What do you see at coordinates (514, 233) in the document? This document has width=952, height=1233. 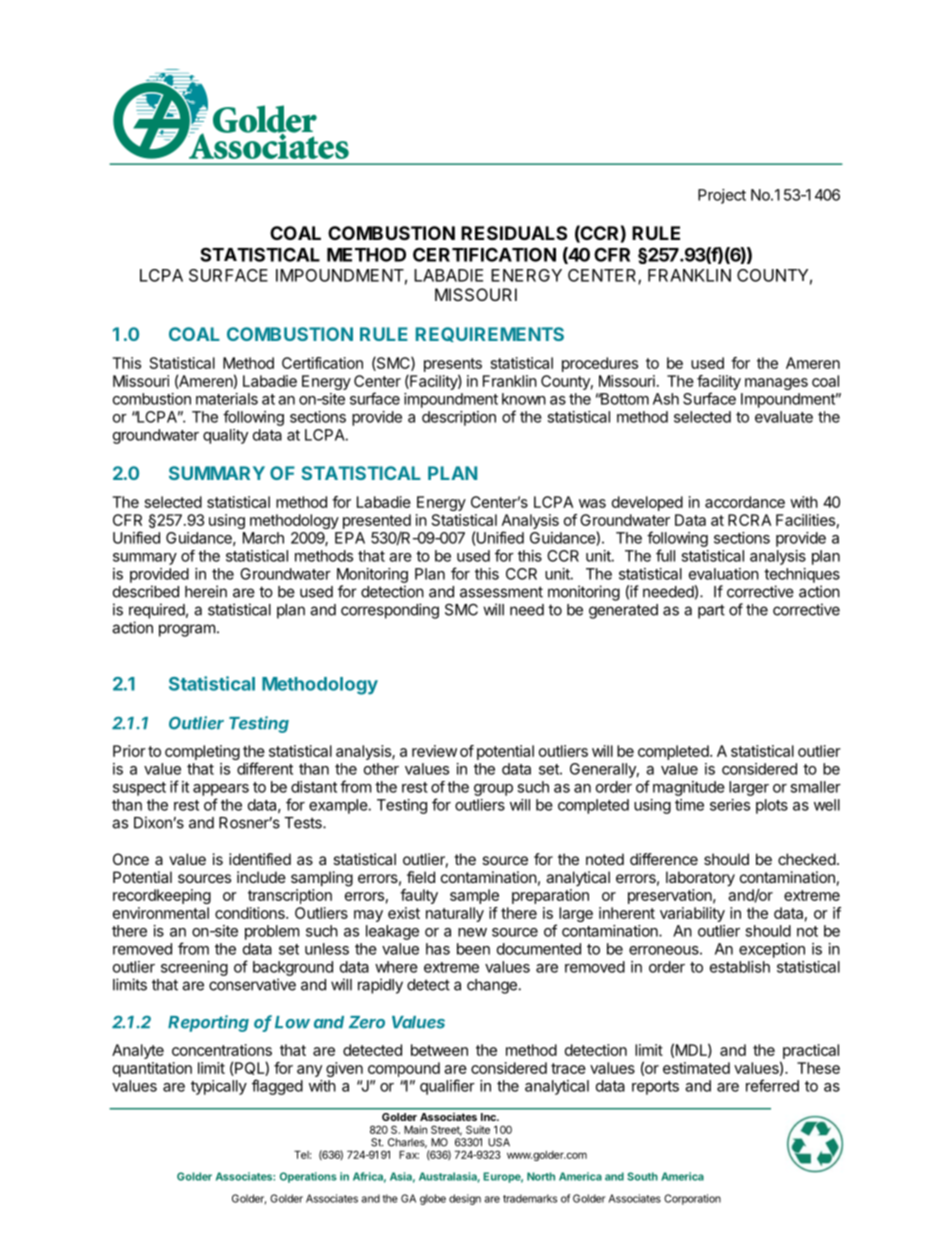 I see `RESIDUALS` at bounding box center [514, 233].
